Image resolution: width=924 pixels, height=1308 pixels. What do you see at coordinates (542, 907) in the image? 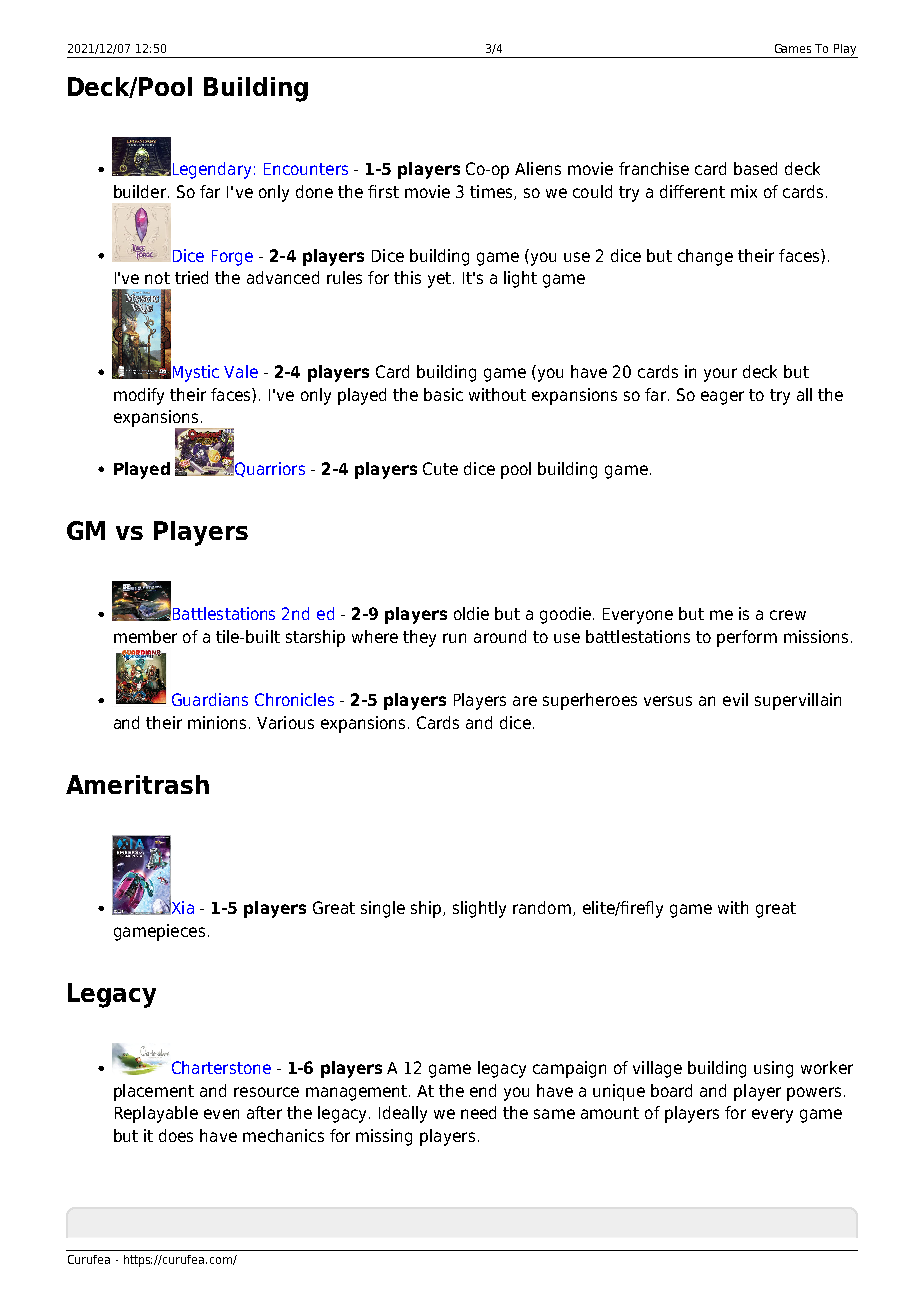
I see `random` at bounding box center [542, 907].
